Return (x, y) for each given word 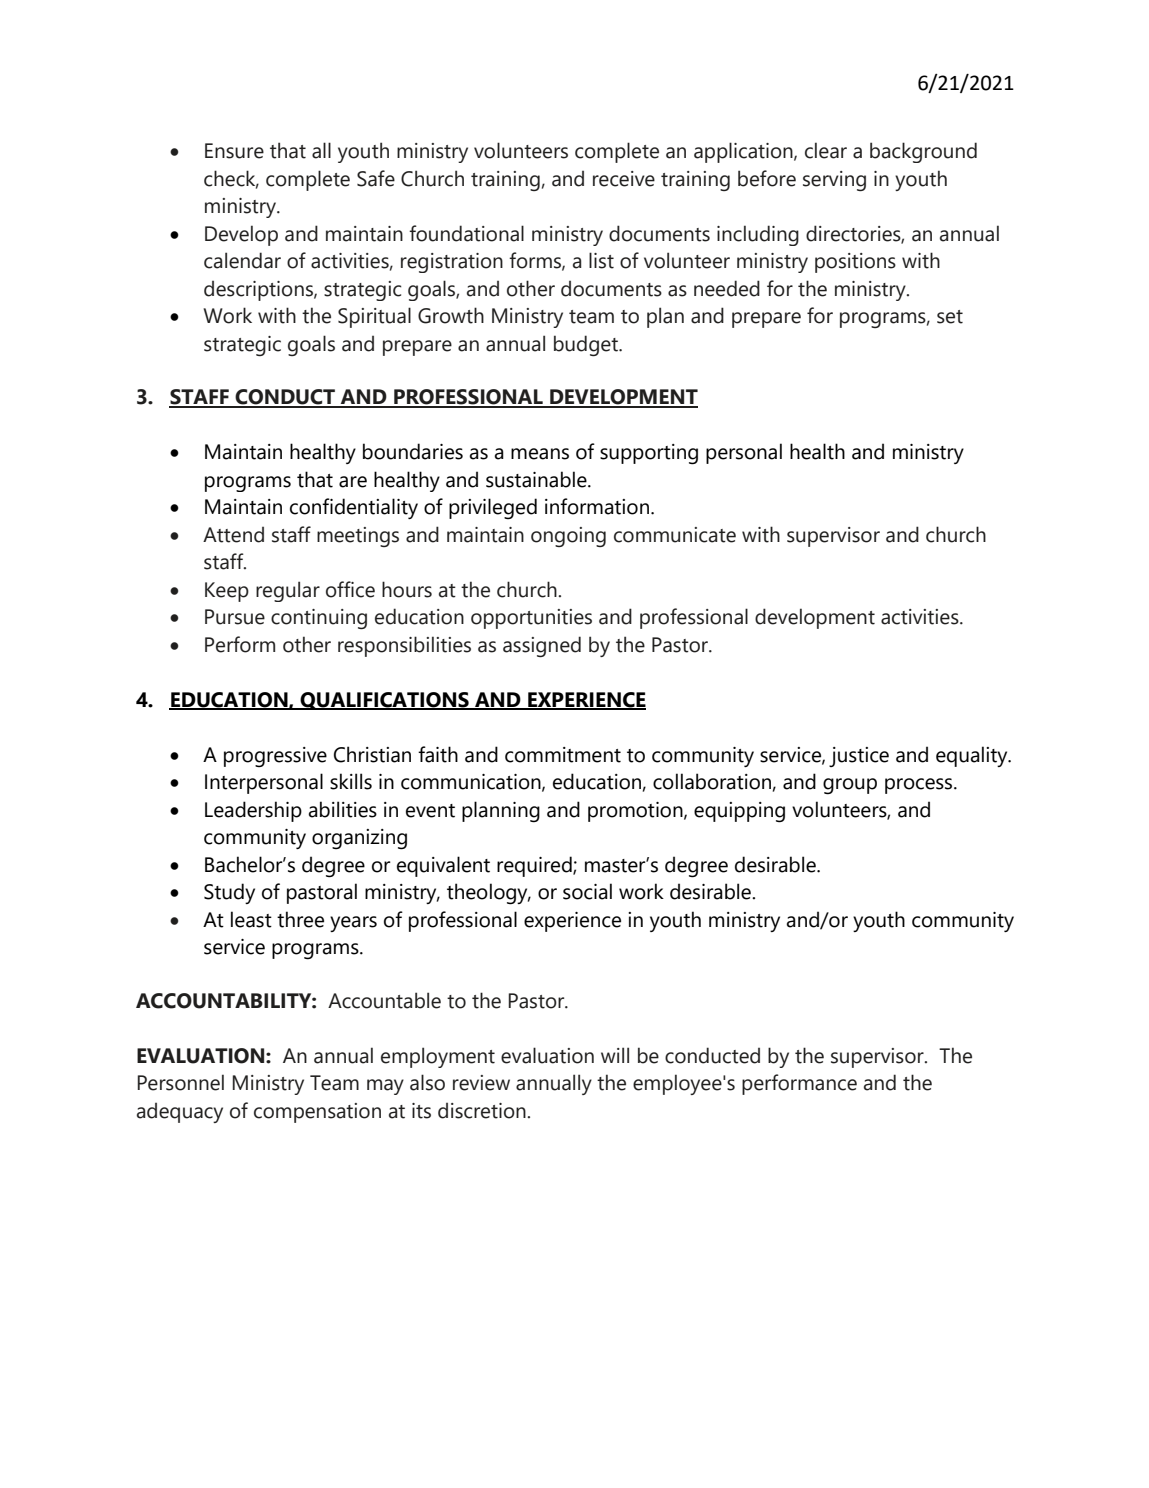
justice (859, 757)
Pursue (235, 617)
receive (624, 179)
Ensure (234, 151)
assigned (542, 646)
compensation (317, 1113)
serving (834, 181)
